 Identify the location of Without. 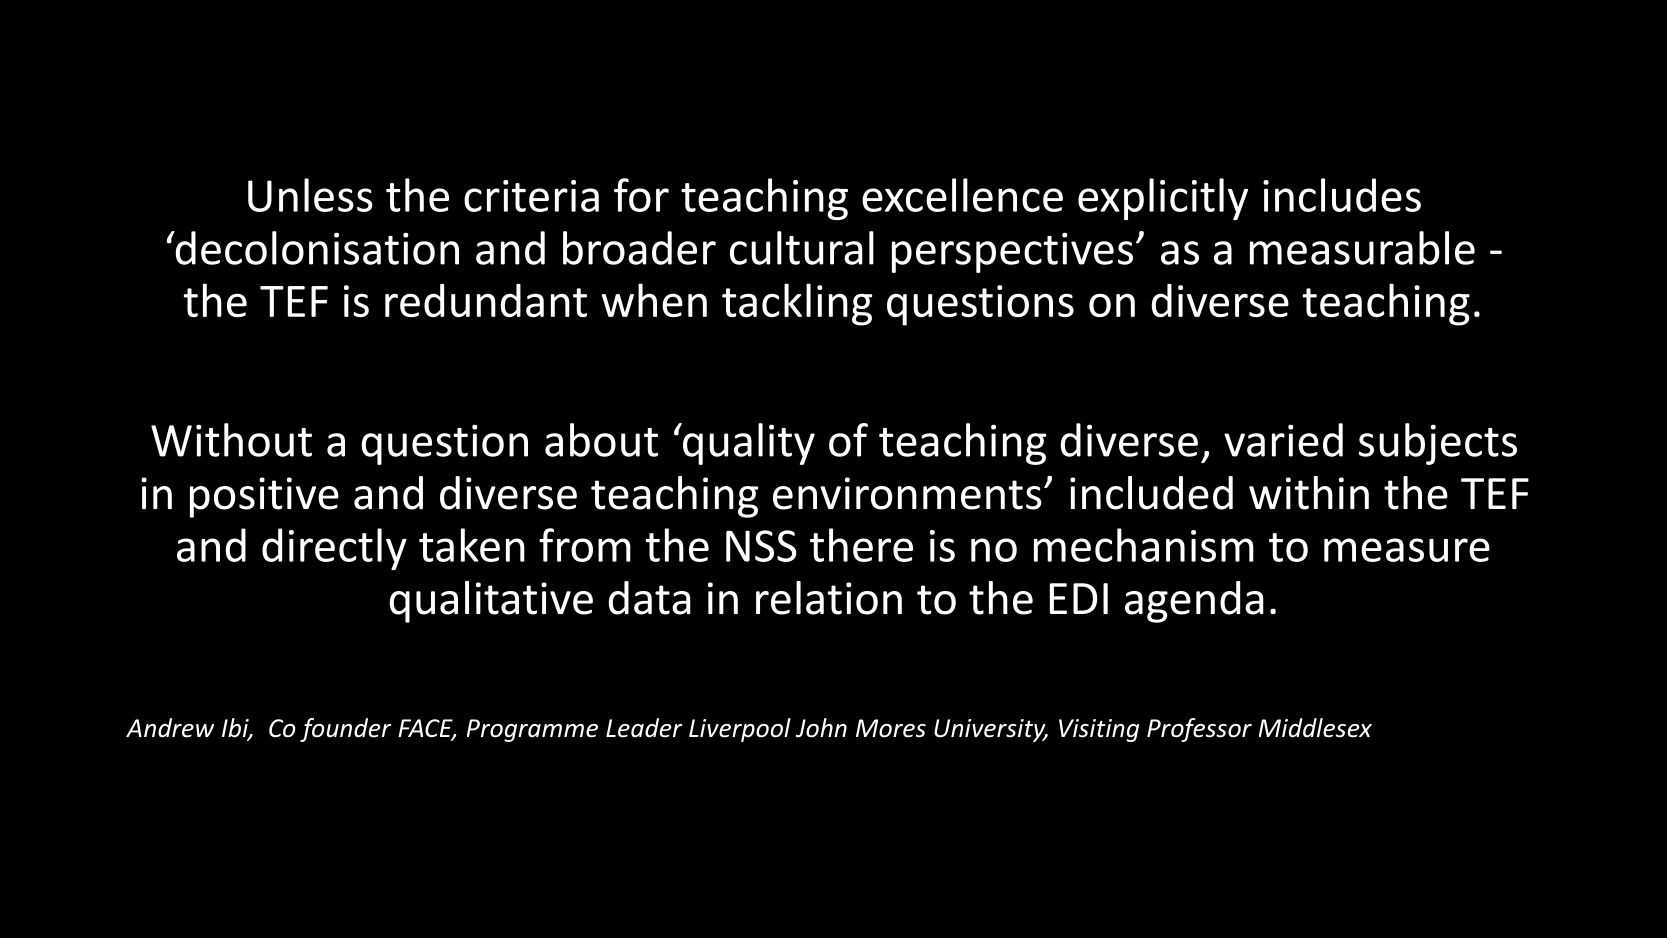
(231, 440).
